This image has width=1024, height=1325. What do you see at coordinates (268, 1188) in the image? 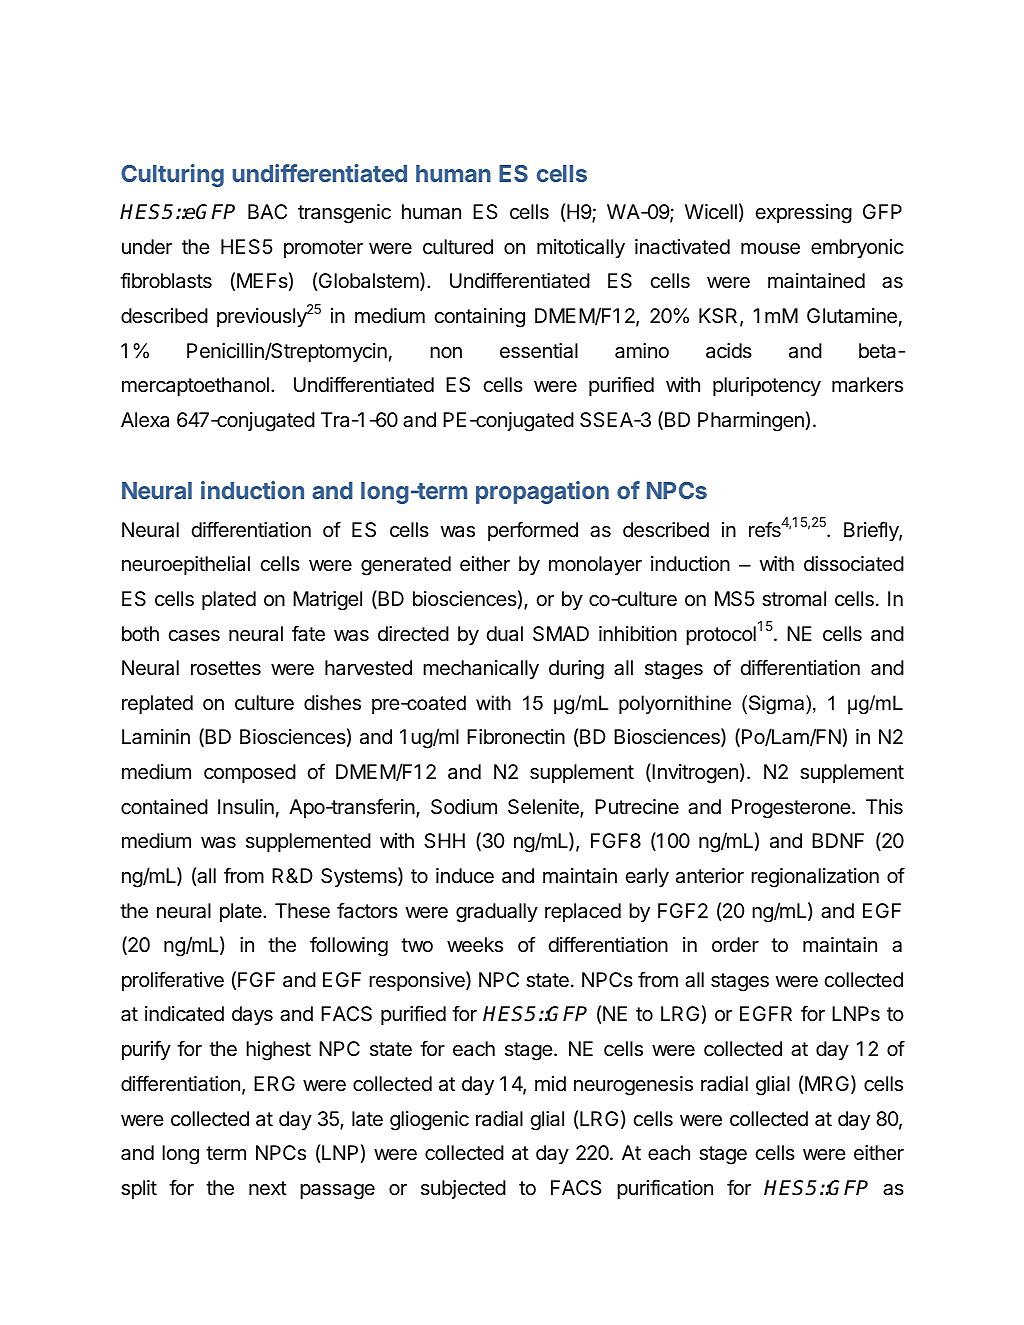
I see `next` at bounding box center [268, 1188].
